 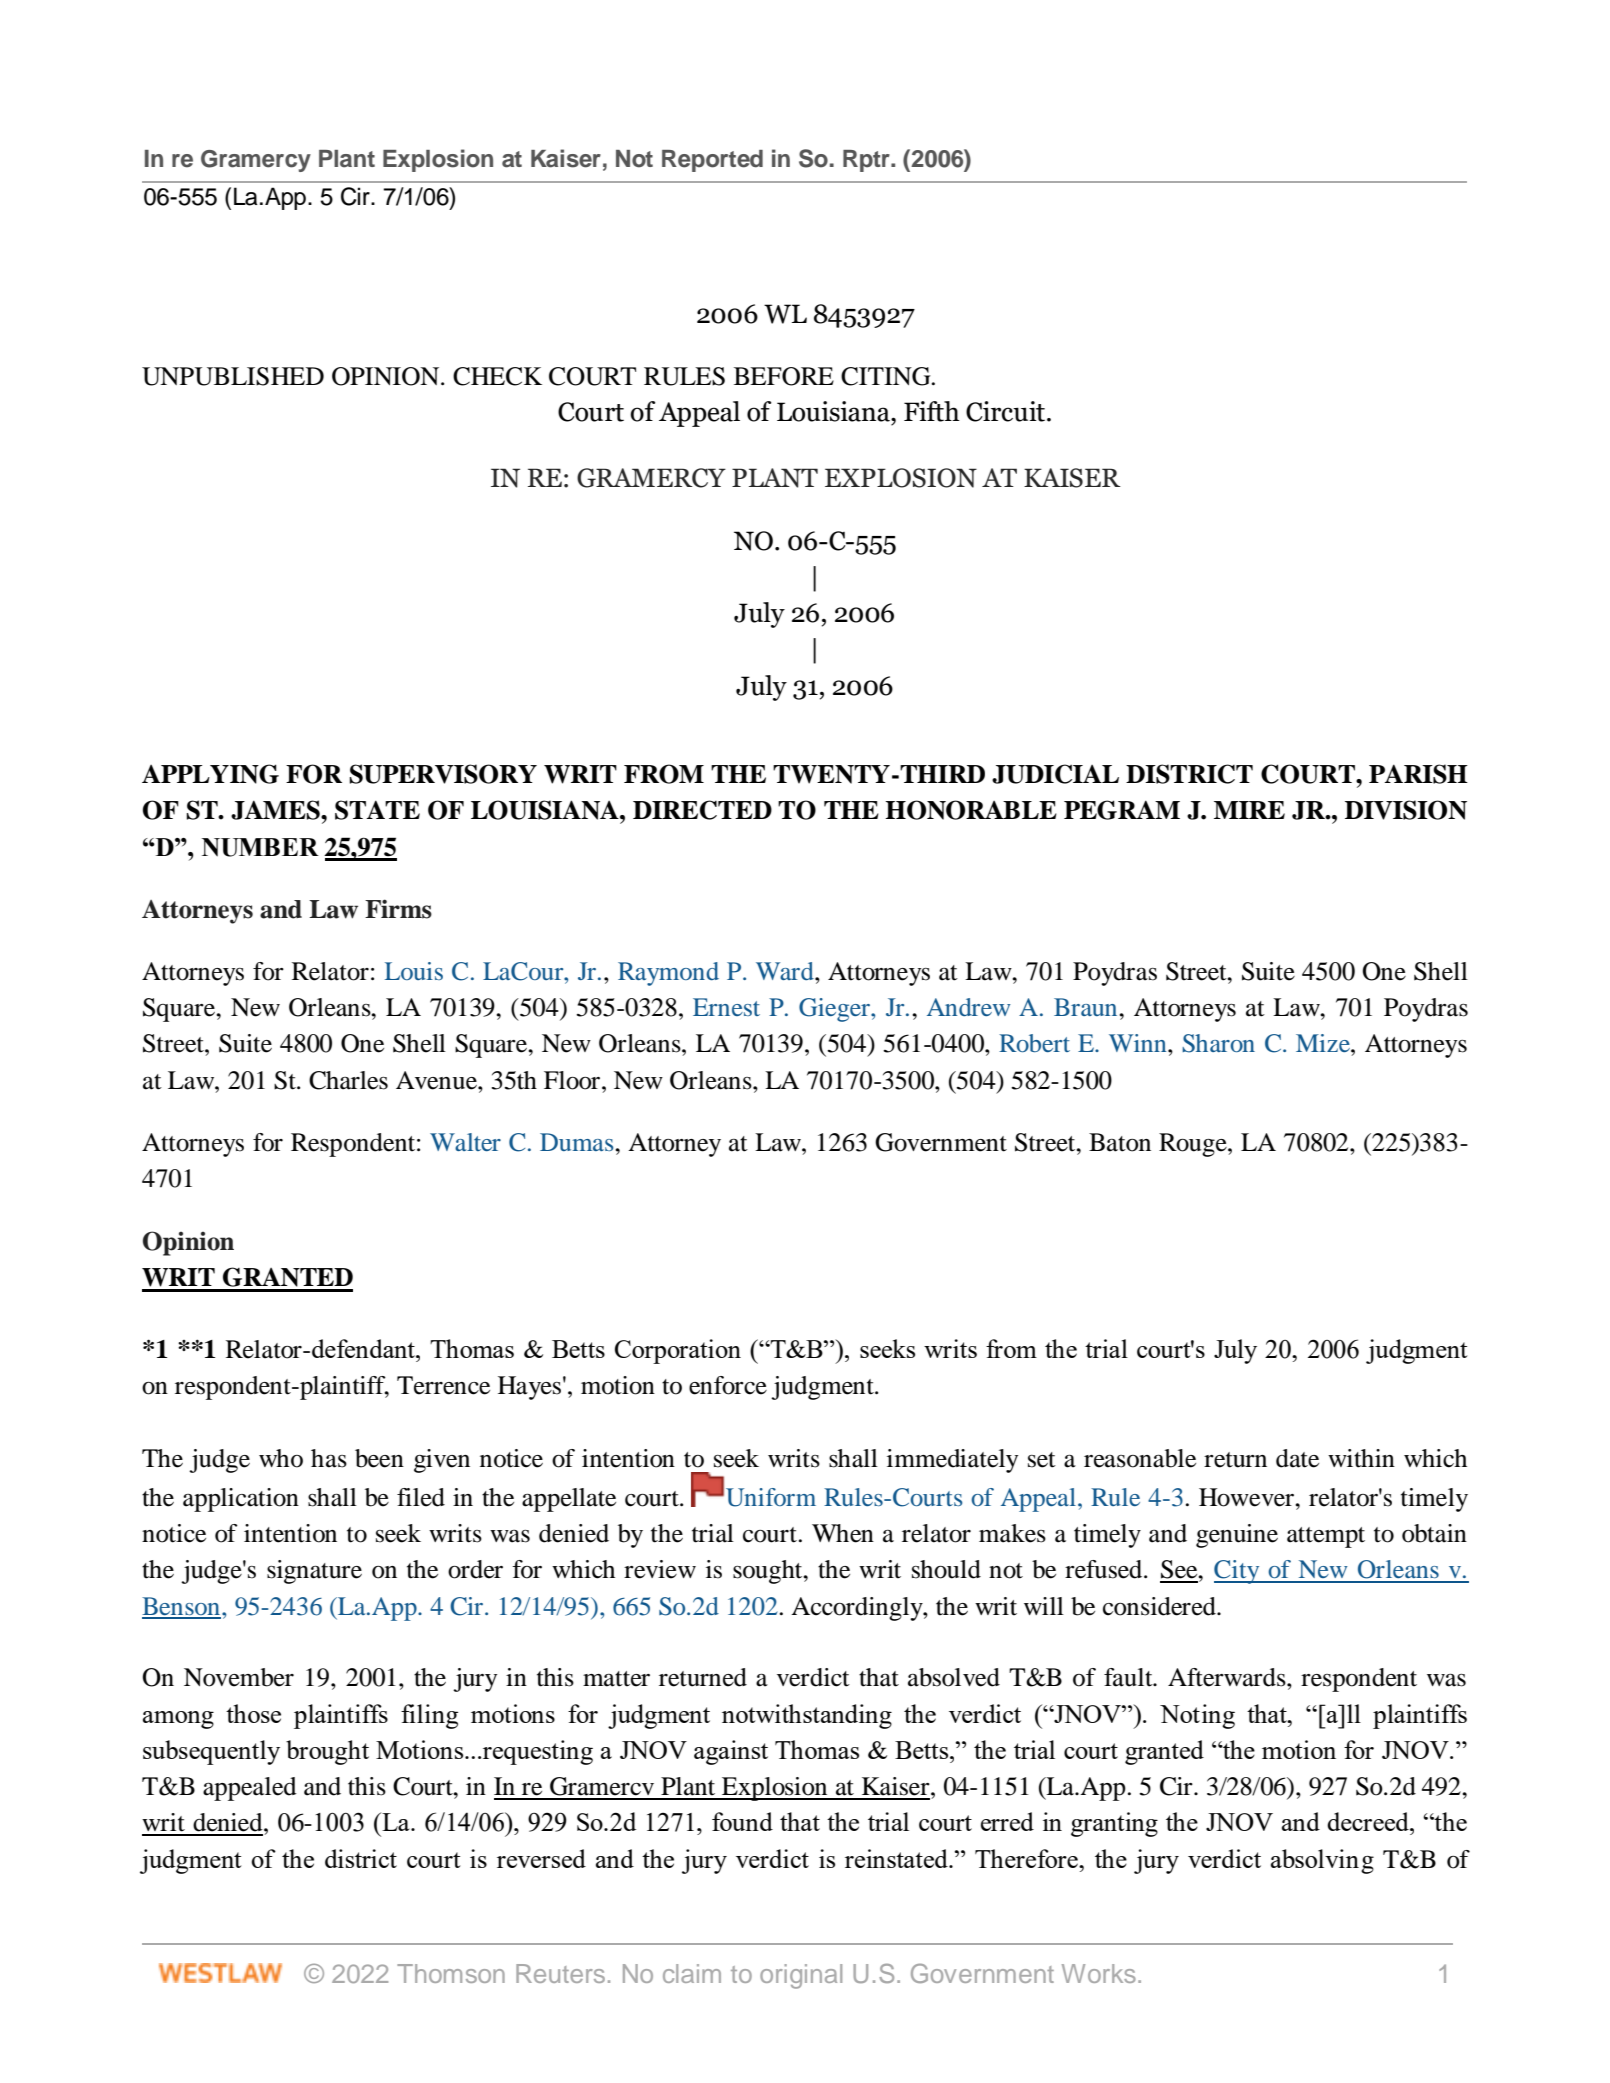 I want to click on MIRE, so click(x=1249, y=810).
